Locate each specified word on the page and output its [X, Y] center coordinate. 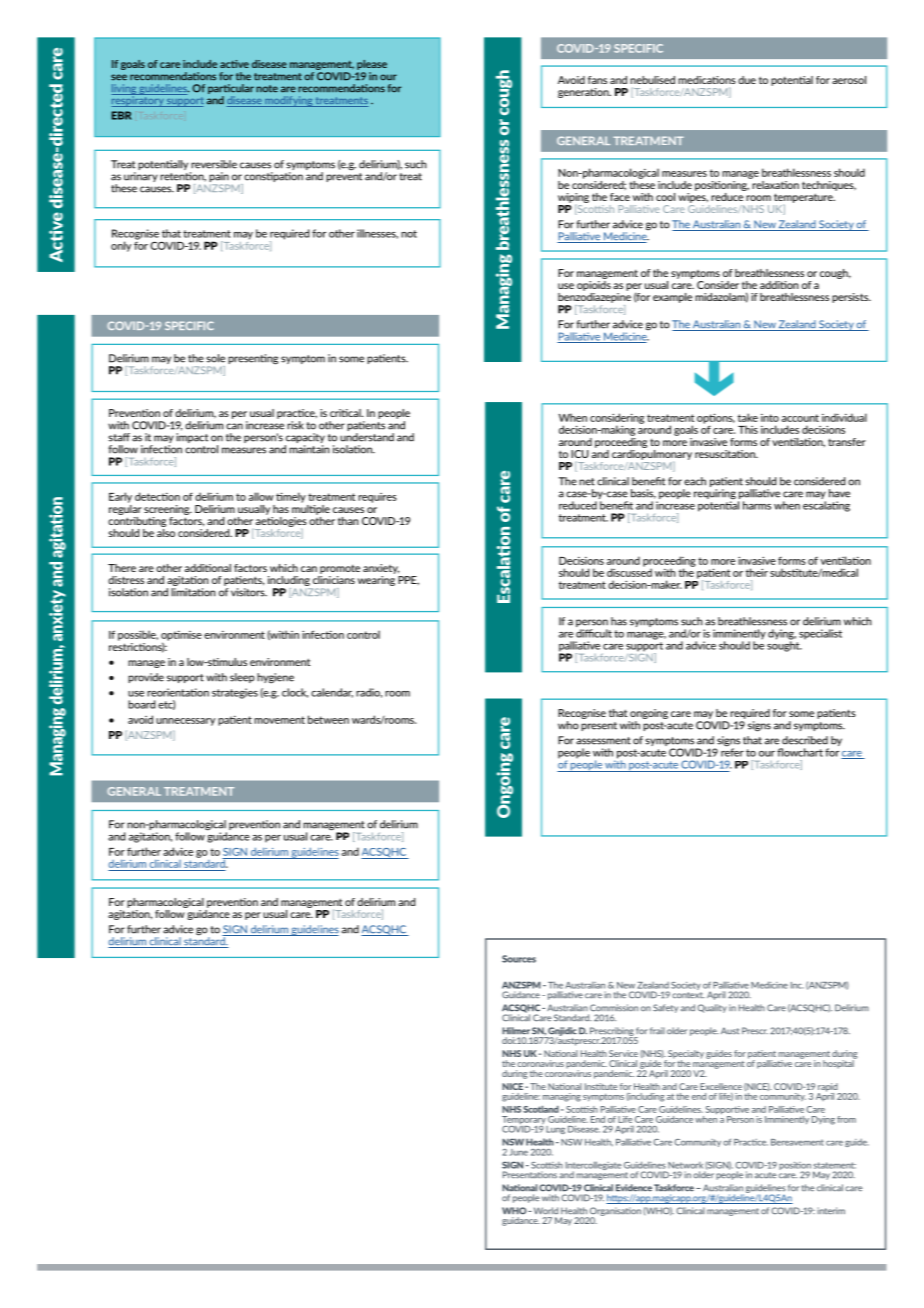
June [518, 1152]
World [546, 1210]
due [747, 80]
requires [377, 498]
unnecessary [185, 722]
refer [732, 751]
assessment [603, 741]
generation [584, 93]
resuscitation [726, 454]
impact [192, 438]
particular [231, 90]
